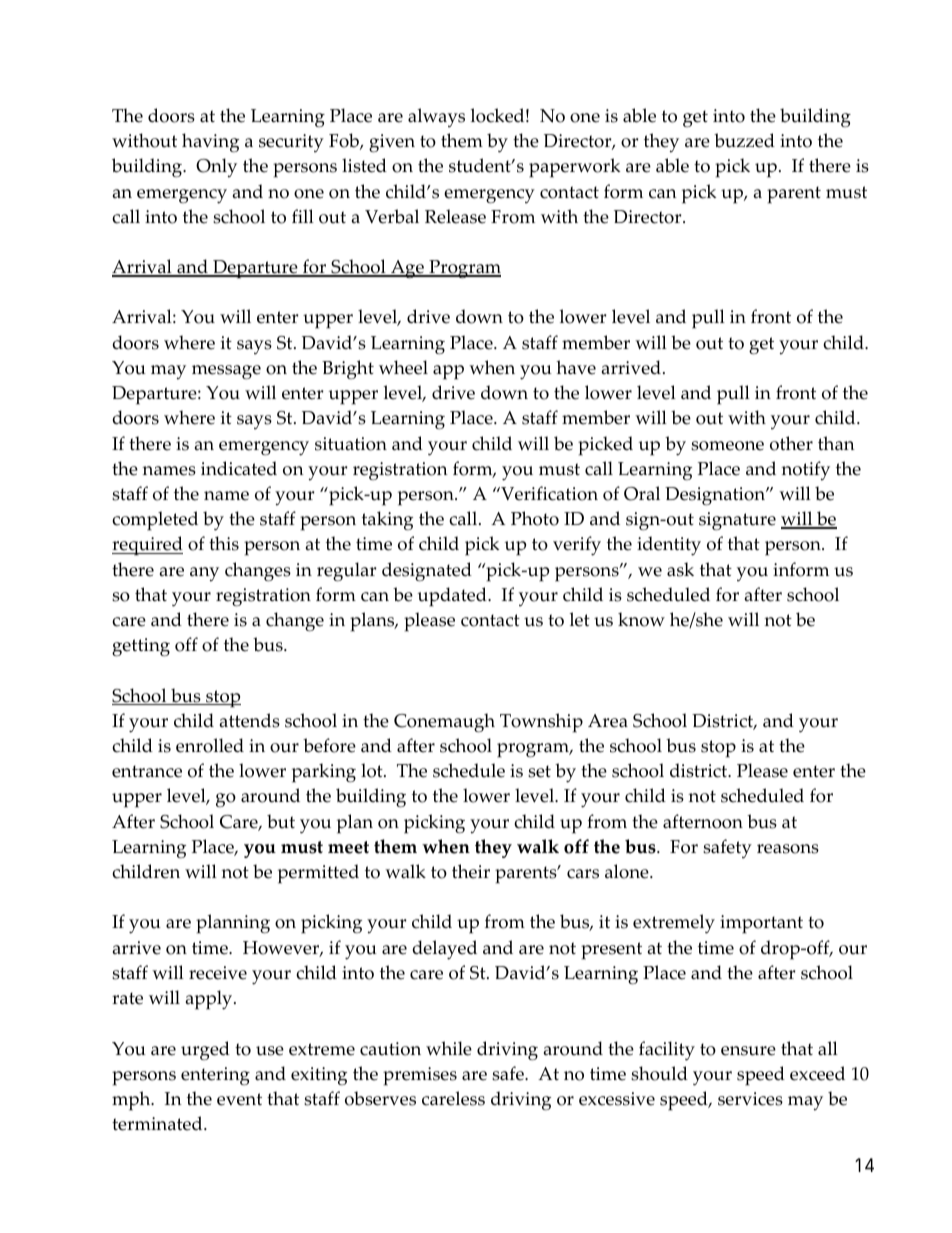 The height and width of the document is (1233, 952). Describe the element at coordinates (453, 597) in the document. I see `updated` at that location.
